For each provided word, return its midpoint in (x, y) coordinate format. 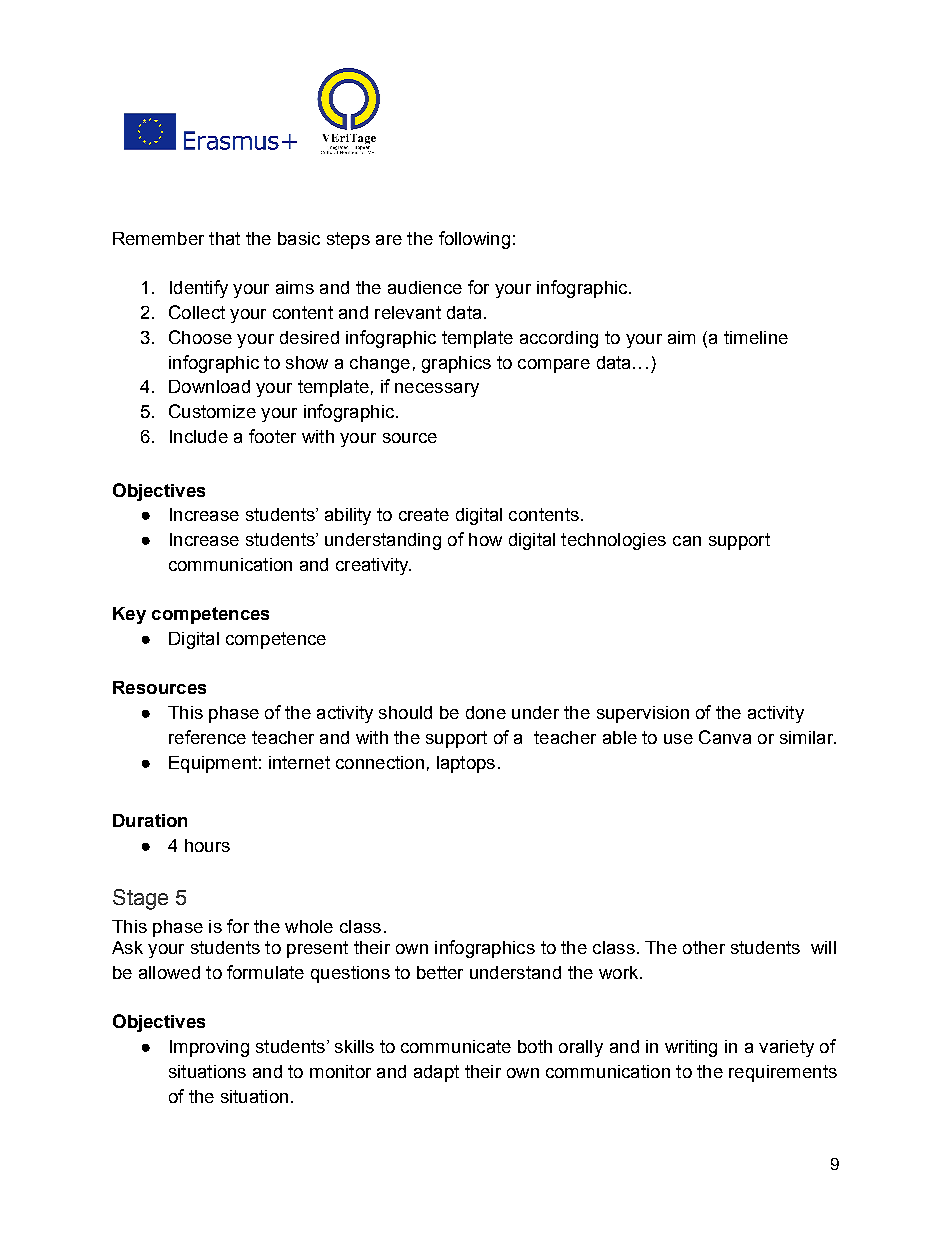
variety (786, 1048)
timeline (756, 337)
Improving (209, 1048)
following (474, 240)
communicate (456, 1046)
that (224, 238)
